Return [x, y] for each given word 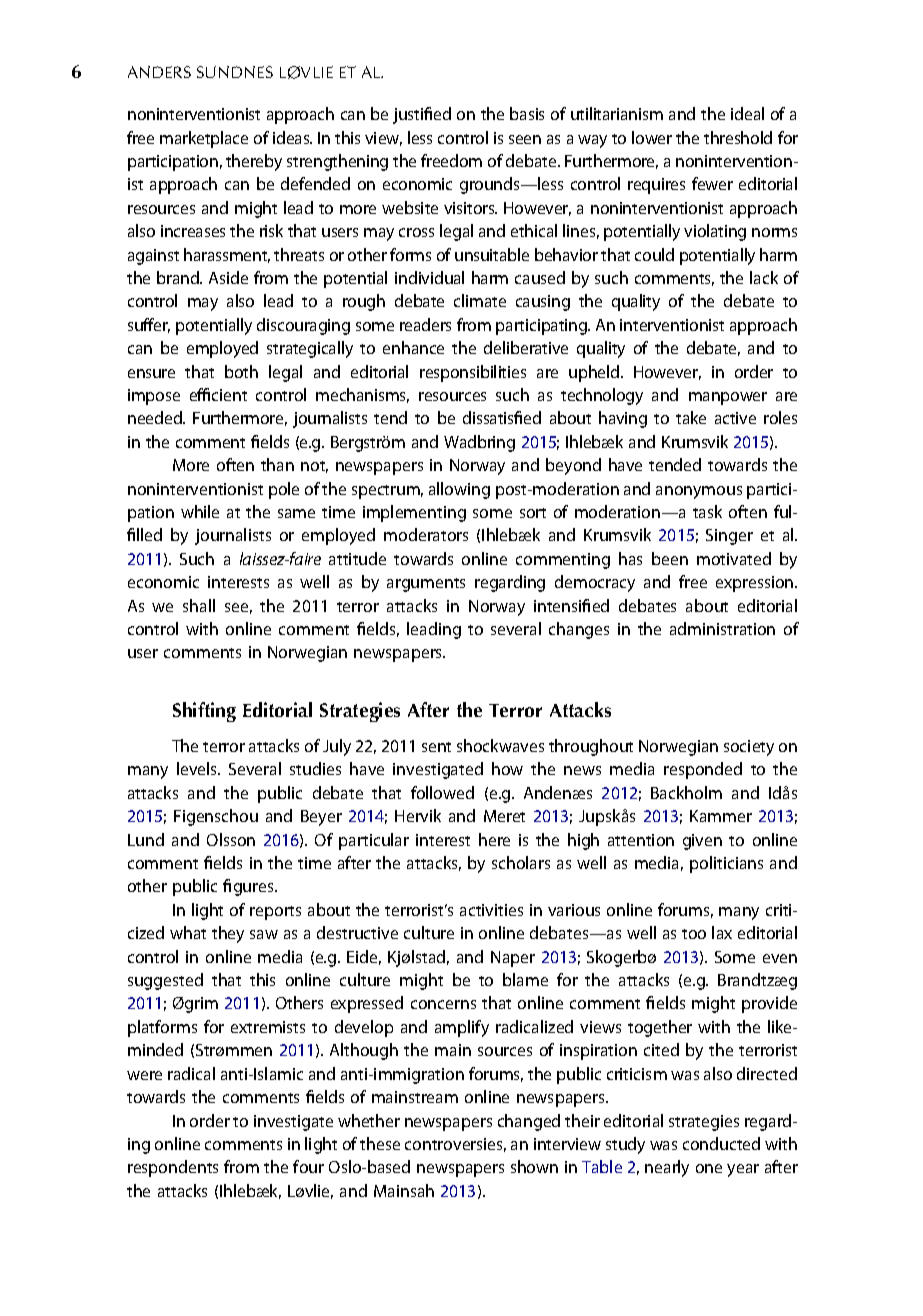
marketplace [204, 139]
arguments [426, 585]
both [241, 371]
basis [527, 113]
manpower [728, 398]
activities [491, 910]
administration [722, 628]
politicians [726, 864]
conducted [721, 1143]
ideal [747, 113]
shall [199, 605]
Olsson [231, 839]
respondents [173, 1168]
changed [529, 1122]
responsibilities [473, 373]
